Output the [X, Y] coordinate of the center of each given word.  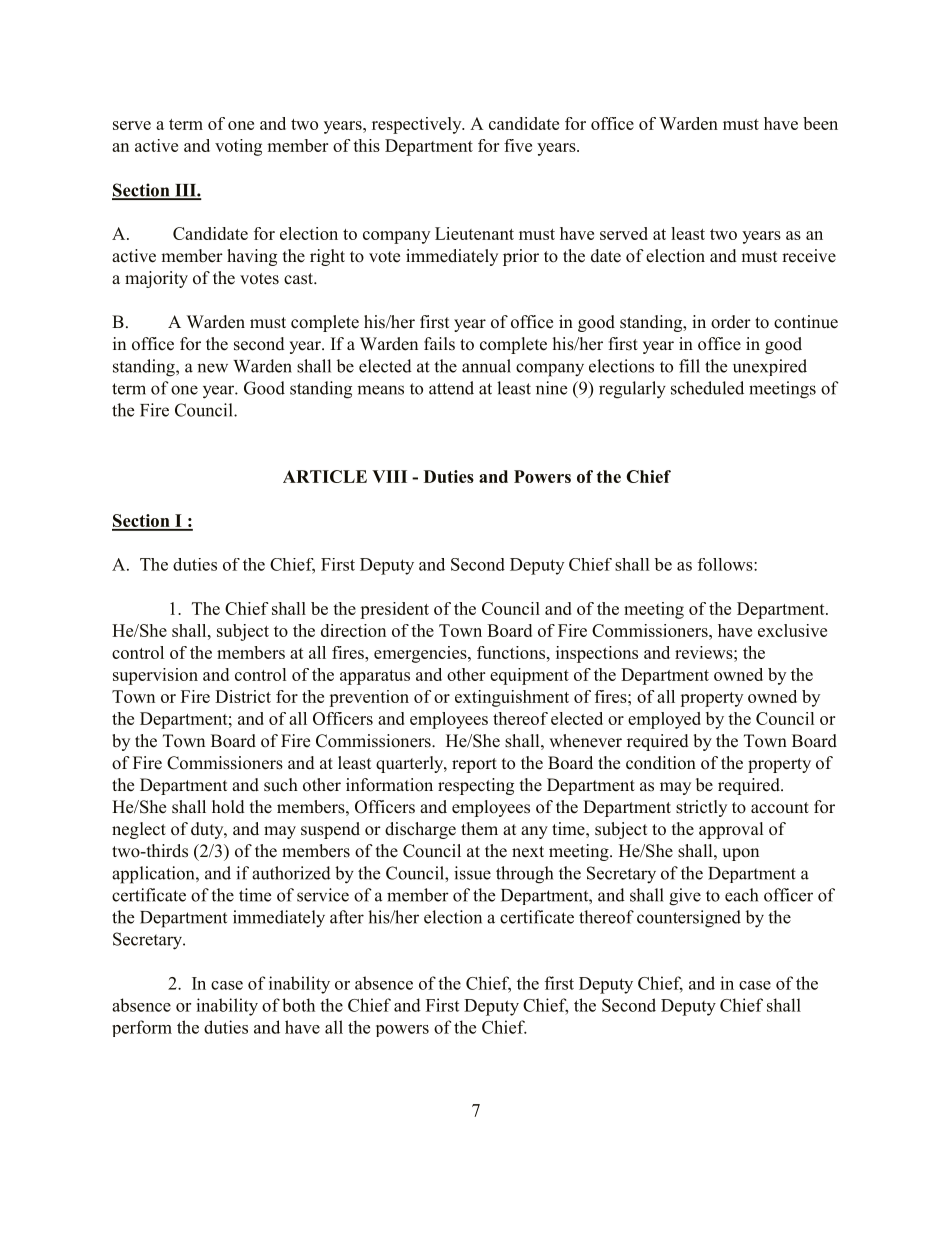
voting [238, 147]
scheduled [707, 388]
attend [451, 388]
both [298, 1005]
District [243, 696]
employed [664, 720]
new [212, 368]
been [820, 123]
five [518, 145]
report [474, 765]
